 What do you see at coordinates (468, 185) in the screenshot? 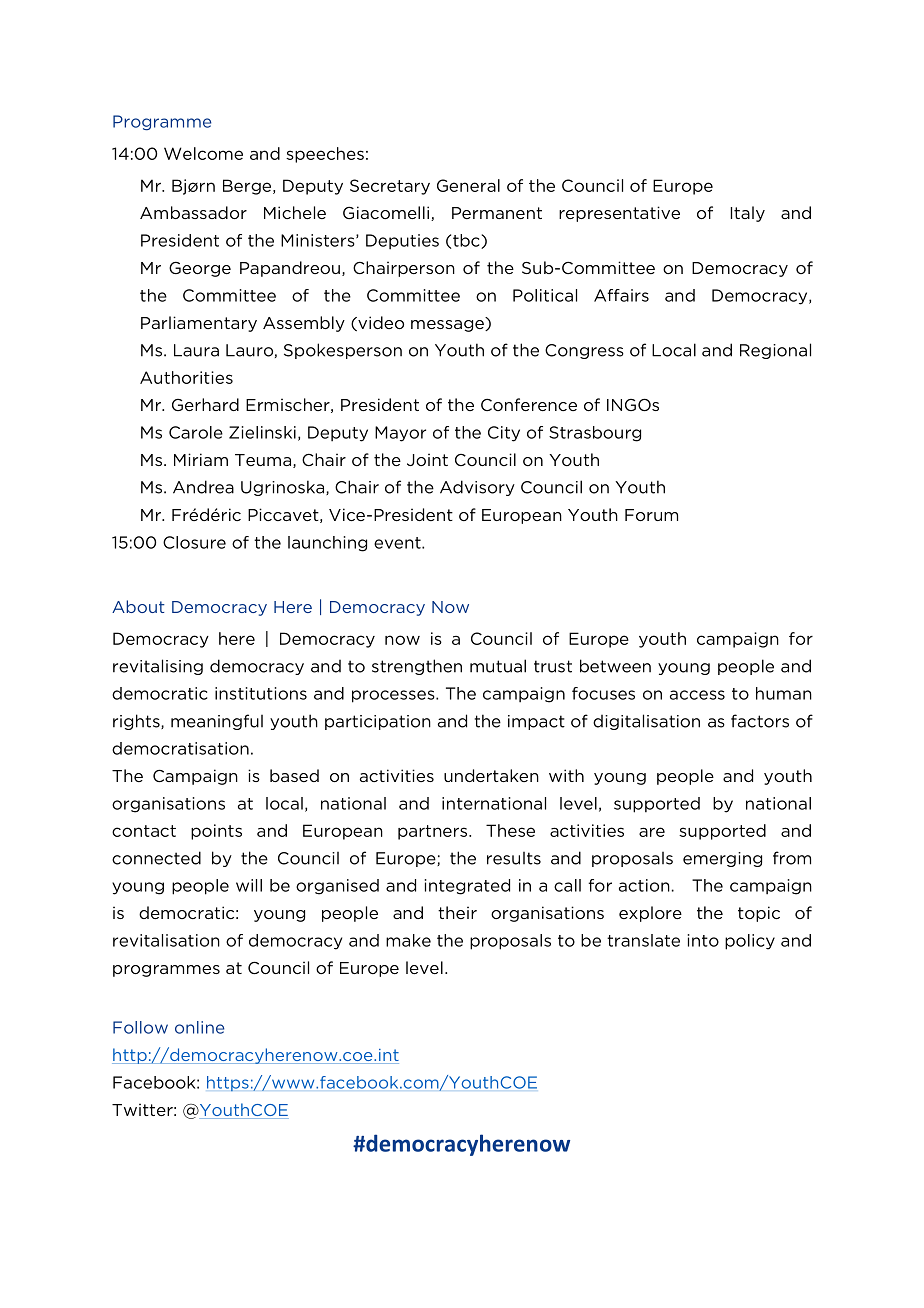
I see `General` at bounding box center [468, 185].
